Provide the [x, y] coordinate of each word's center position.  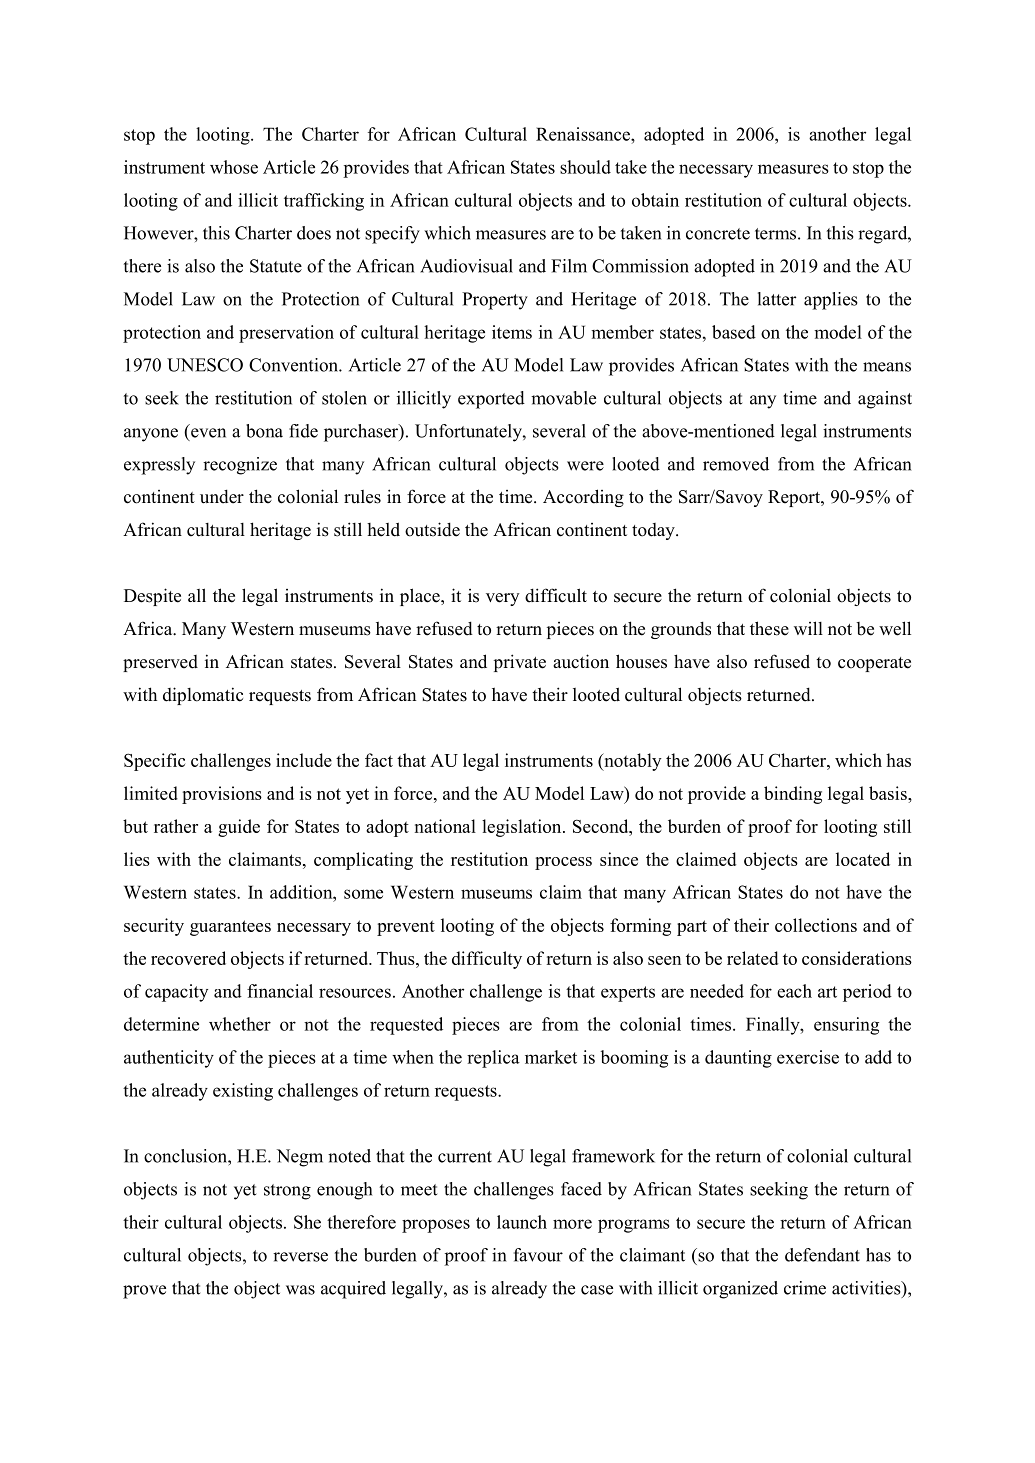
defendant [822, 1255]
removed [736, 464]
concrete [718, 234]
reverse [300, 1257]
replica [493, 1059]
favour [538, 1255]
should [585, 167]
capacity [176, 993]
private [520, 663]
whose [234, 167]
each [794, 991]
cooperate [874, 664]
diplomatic [203, 696]
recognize [240, 466]
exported [491, 400]
